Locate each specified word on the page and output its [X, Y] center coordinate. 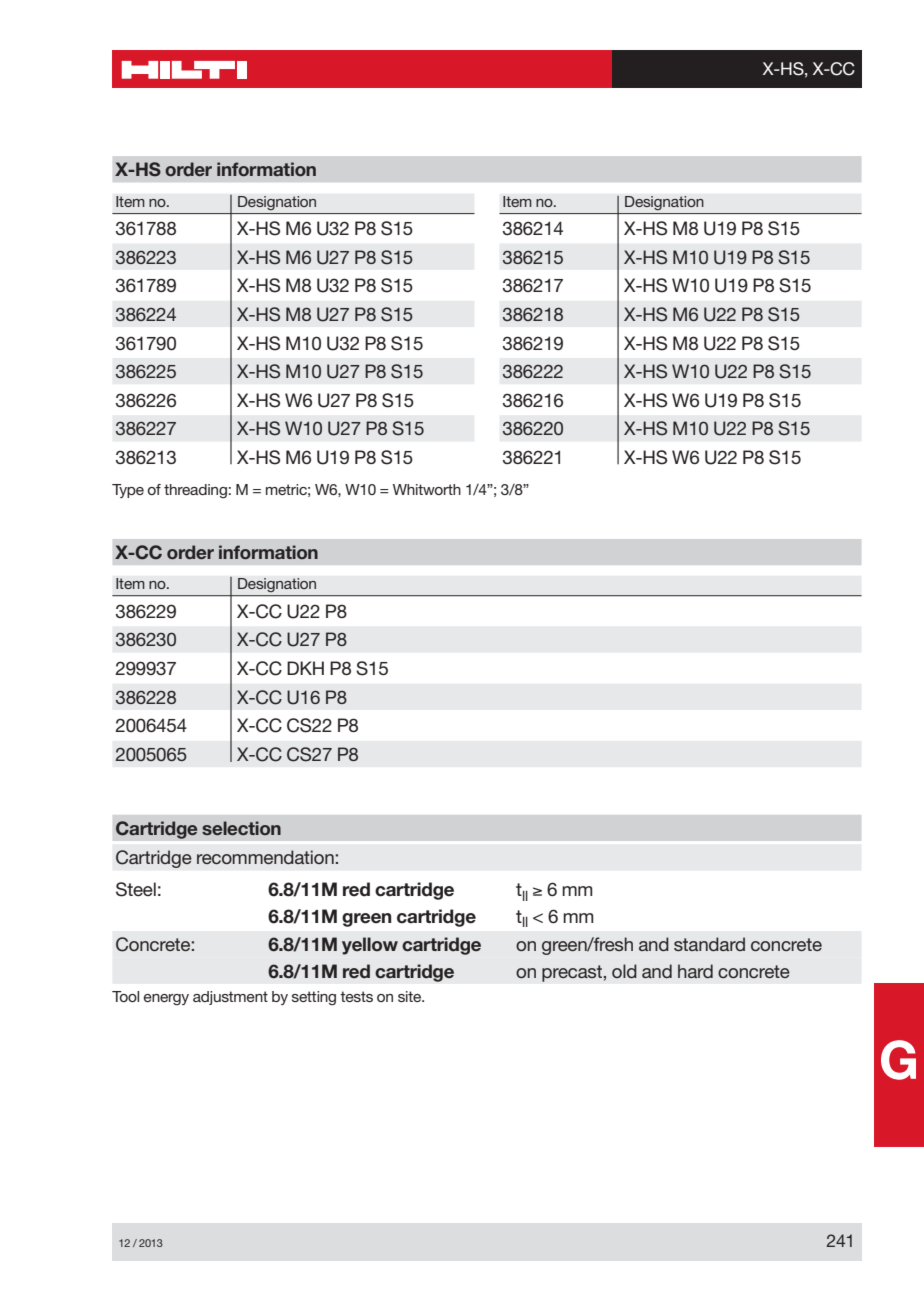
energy [166, 1000]
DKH [305, 668]
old [624, 971]
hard [695, 971]
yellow [370, 946]
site [411, 996]
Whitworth [427, 489]
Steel [136, 889]
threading [195, 491]
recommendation [265, 857]
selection [241, 828]
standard [709, 944]
